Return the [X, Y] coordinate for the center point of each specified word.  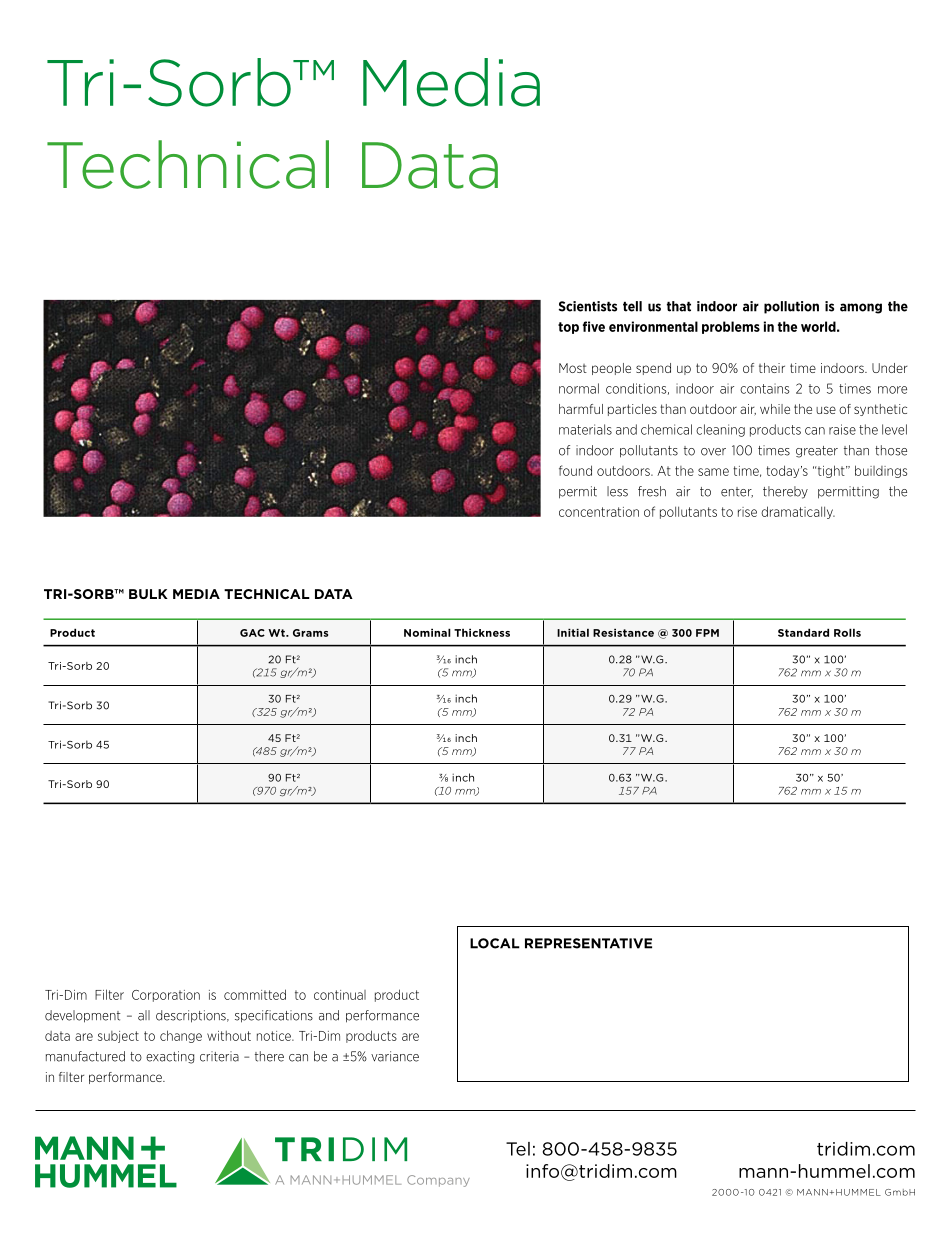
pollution [791, 307]
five [594, 326]
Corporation [166, 996]
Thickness [482, 632]
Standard [803, 632]
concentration [599, 512]
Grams [310, 633]
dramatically [798, 512]
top [568, 328]
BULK [148, 594]
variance [395, 1056]
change [181, 1036]
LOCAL [495, 943]
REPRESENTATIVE [588, 943]
